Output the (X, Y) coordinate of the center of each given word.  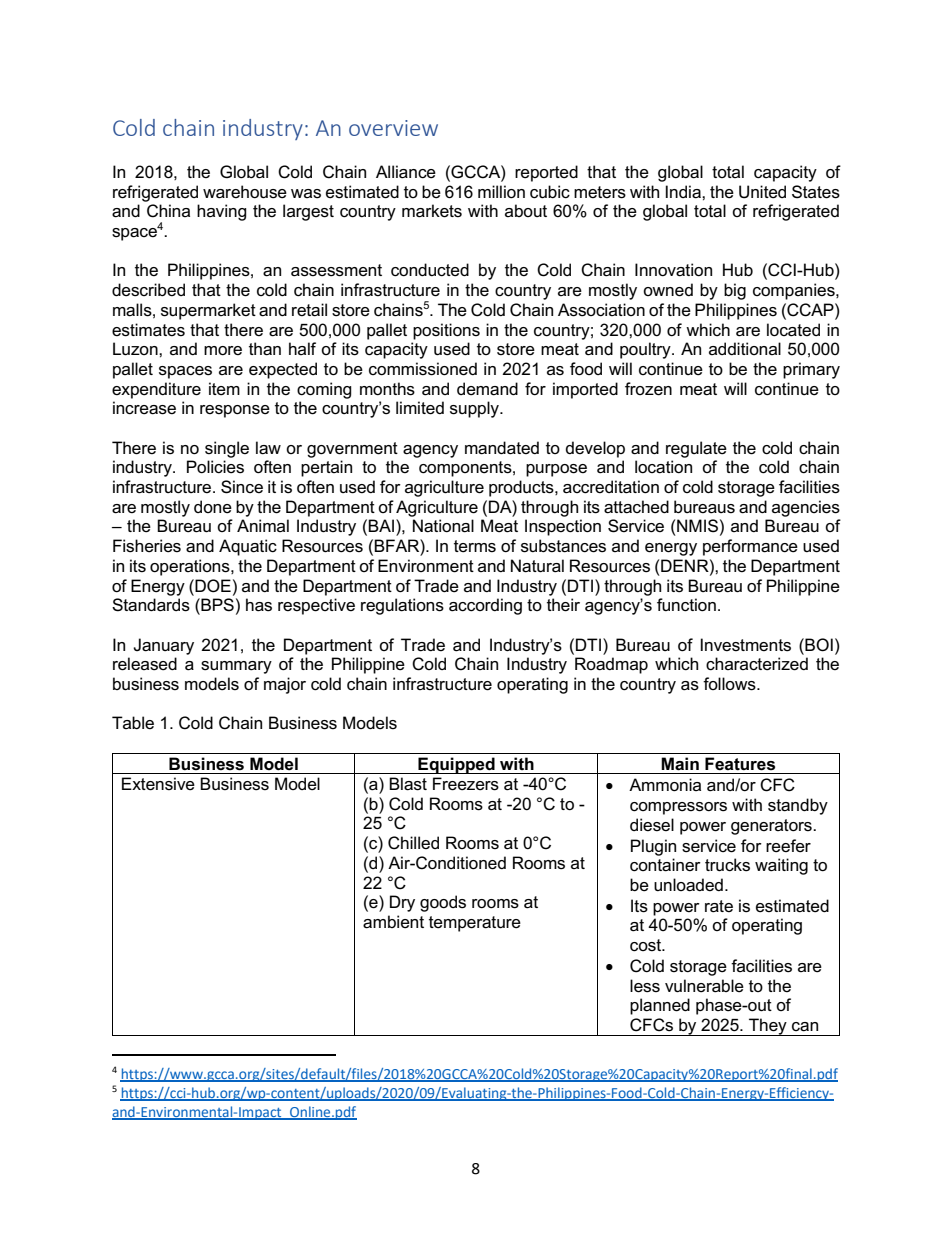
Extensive (158, 784)
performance (750, 547)
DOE (212, 586)
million (501, 192)
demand (487, 389)
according (485, 606)
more (223, 351)
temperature (475, 924)
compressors (678, 808)
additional (745, 348)
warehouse (245, 192)
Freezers (466, 784)
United (762, 192)
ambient (393, 922)
